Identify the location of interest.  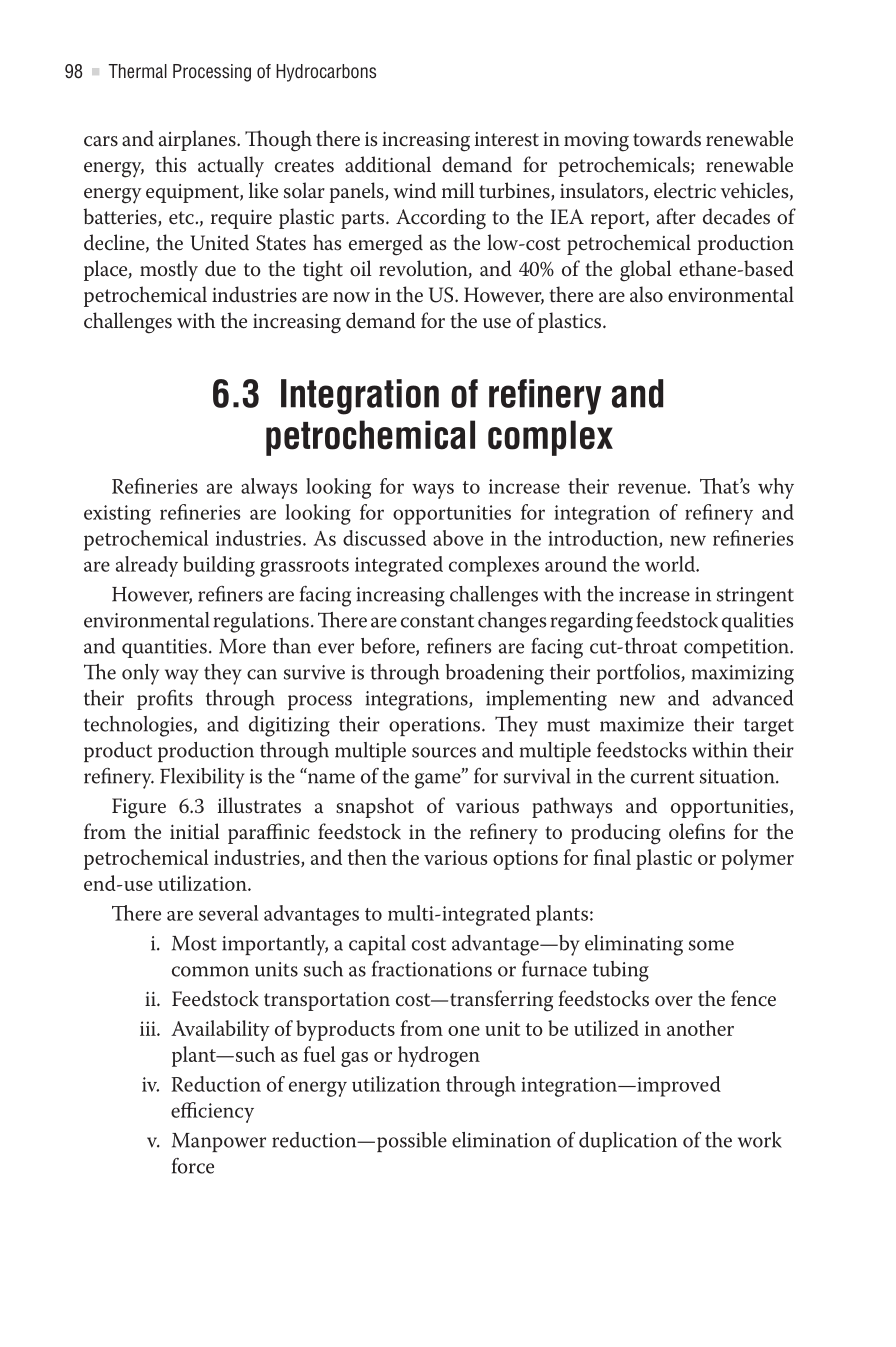
(507, 139).
